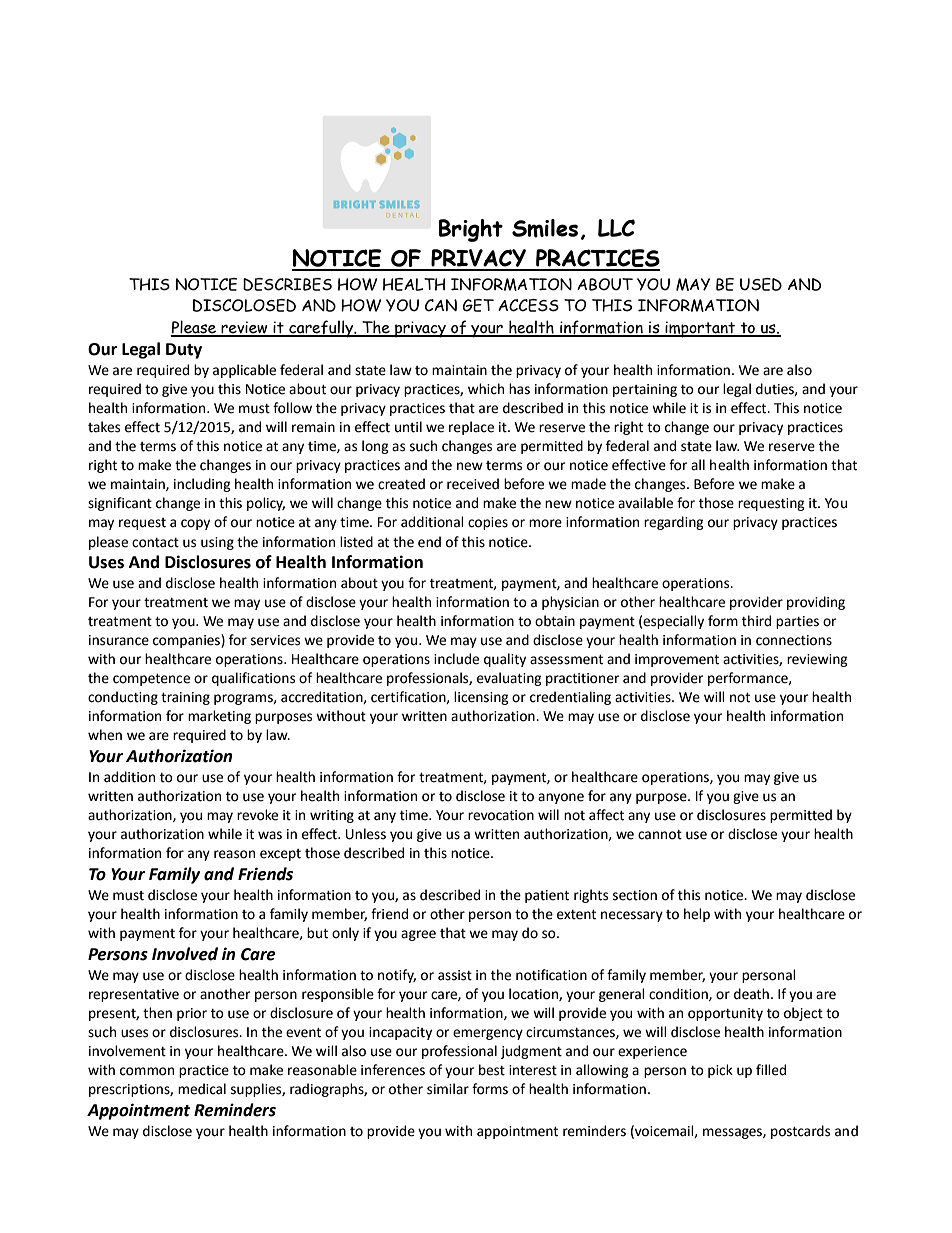 The height and width of the page is (1233, 952). Describe the element at coordinates (202, 1089) in the page. I see `medical` at that location.
